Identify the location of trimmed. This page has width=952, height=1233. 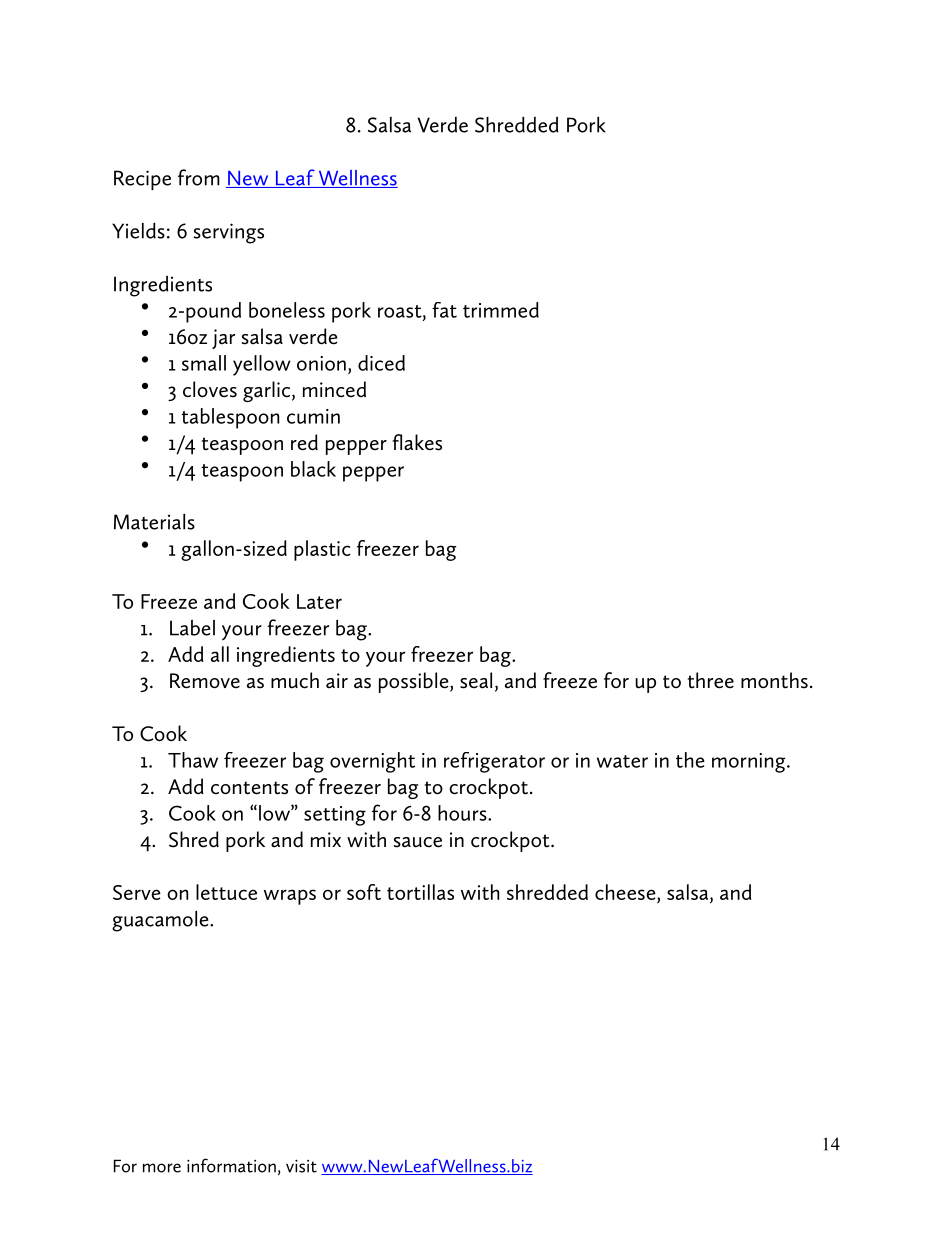
(501, 310).
